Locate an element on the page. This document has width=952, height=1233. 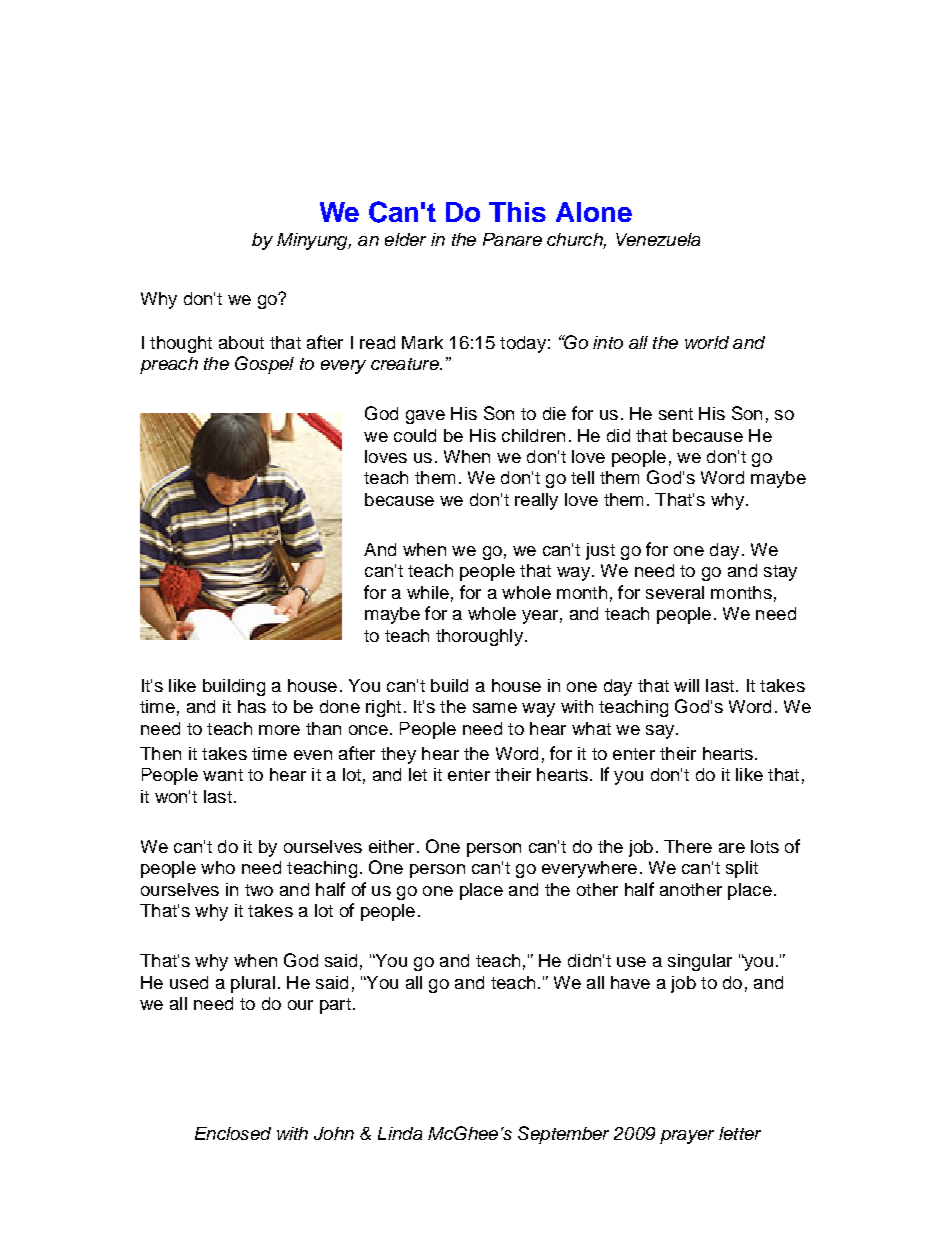
while is located at coordinates (428, 592).
